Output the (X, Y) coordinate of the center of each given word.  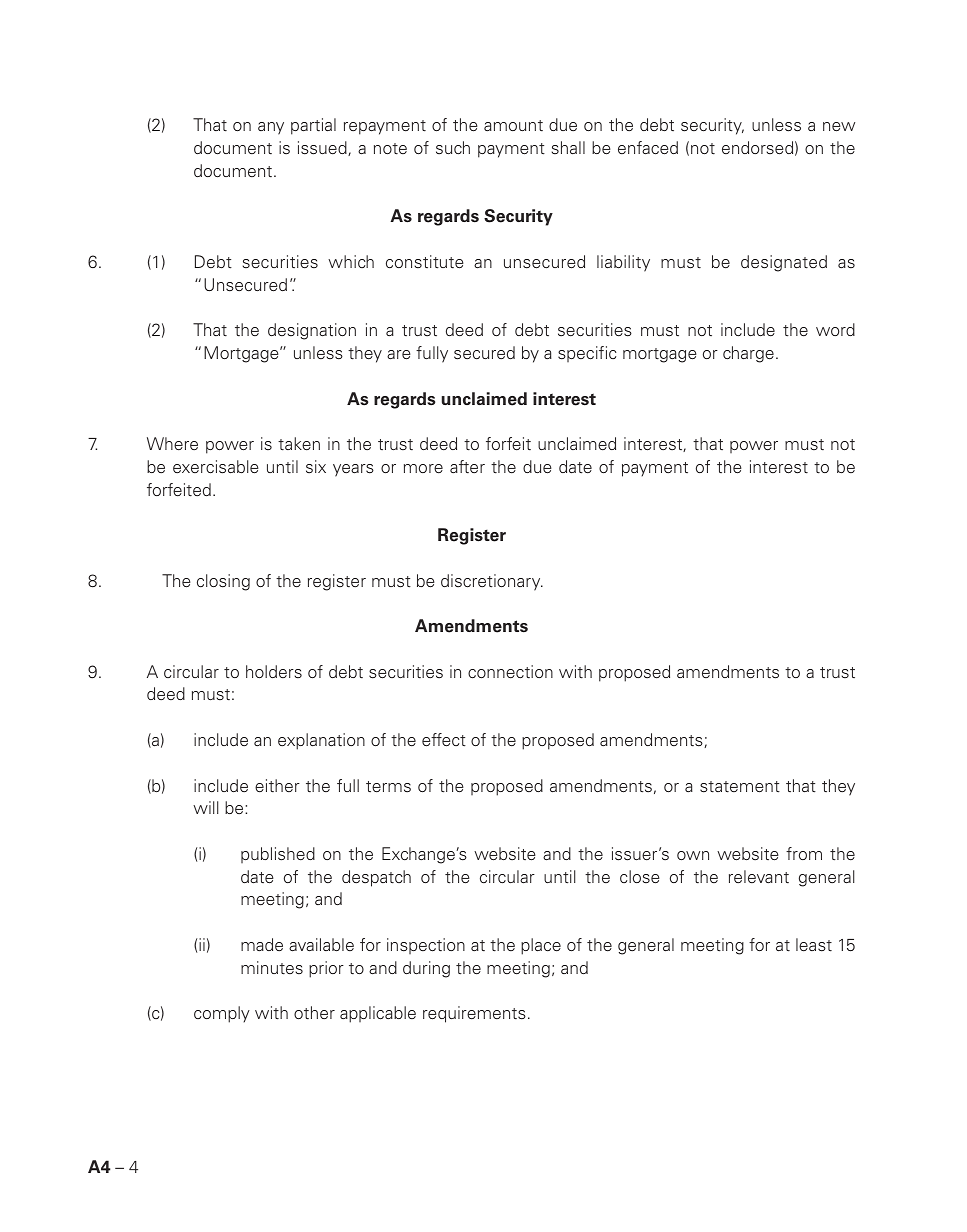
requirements (474, 1014)
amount (513, 125)
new (839, 127)
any (271, 128)
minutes (272, 968)
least (814, 945)
